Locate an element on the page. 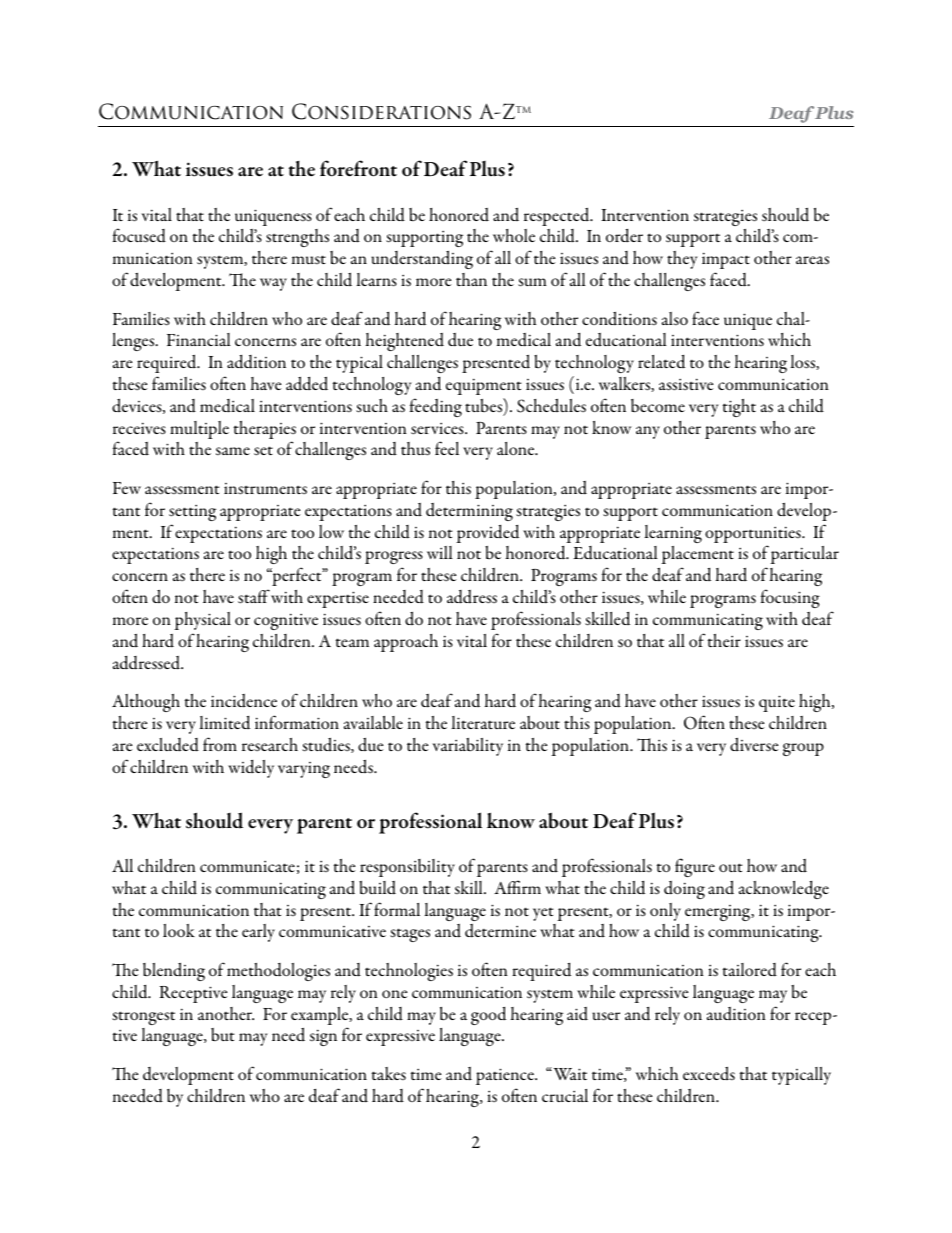  addition is located at coordinates (256, 362).
